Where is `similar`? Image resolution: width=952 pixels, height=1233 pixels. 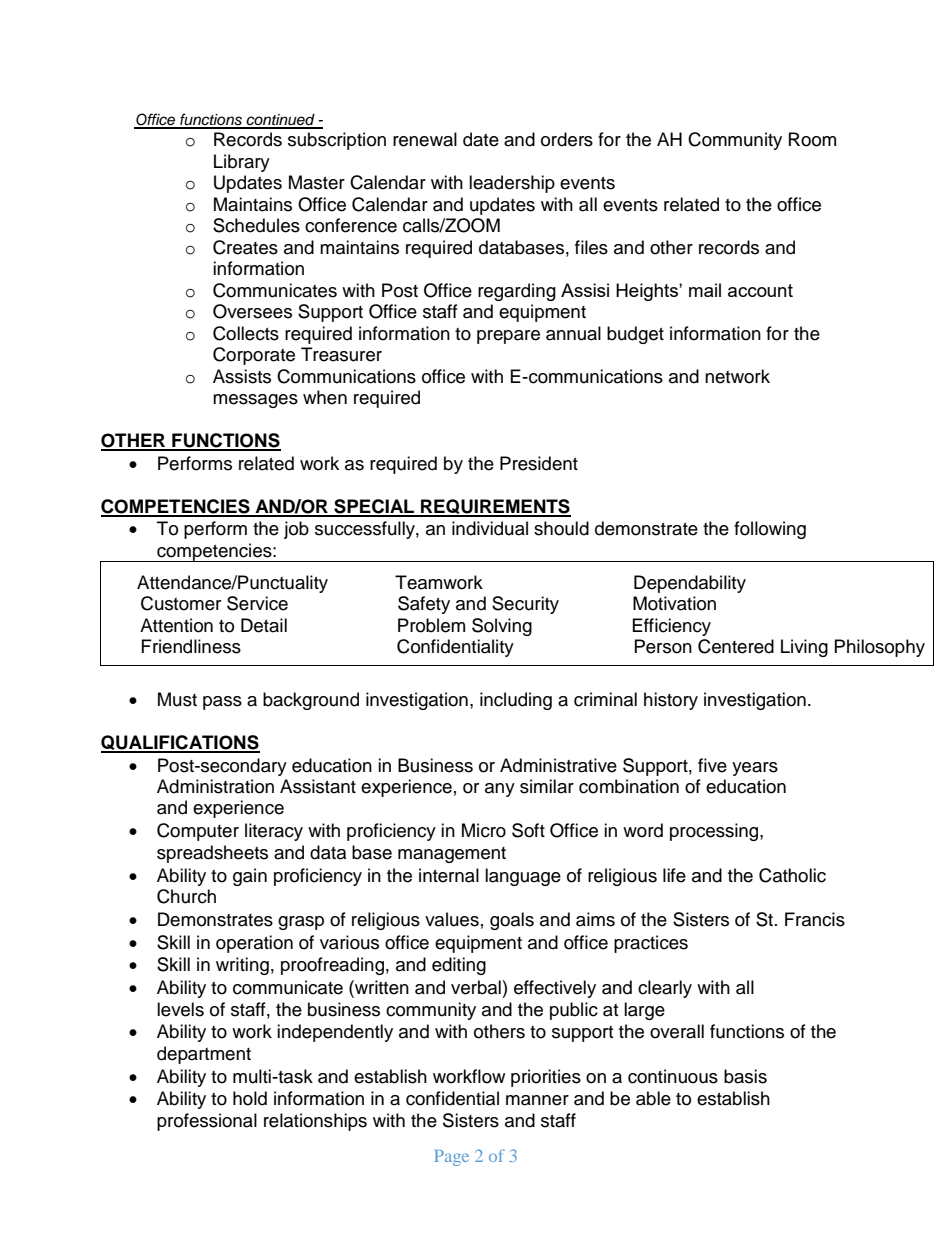
similar is located at coordinates (547, 786).
